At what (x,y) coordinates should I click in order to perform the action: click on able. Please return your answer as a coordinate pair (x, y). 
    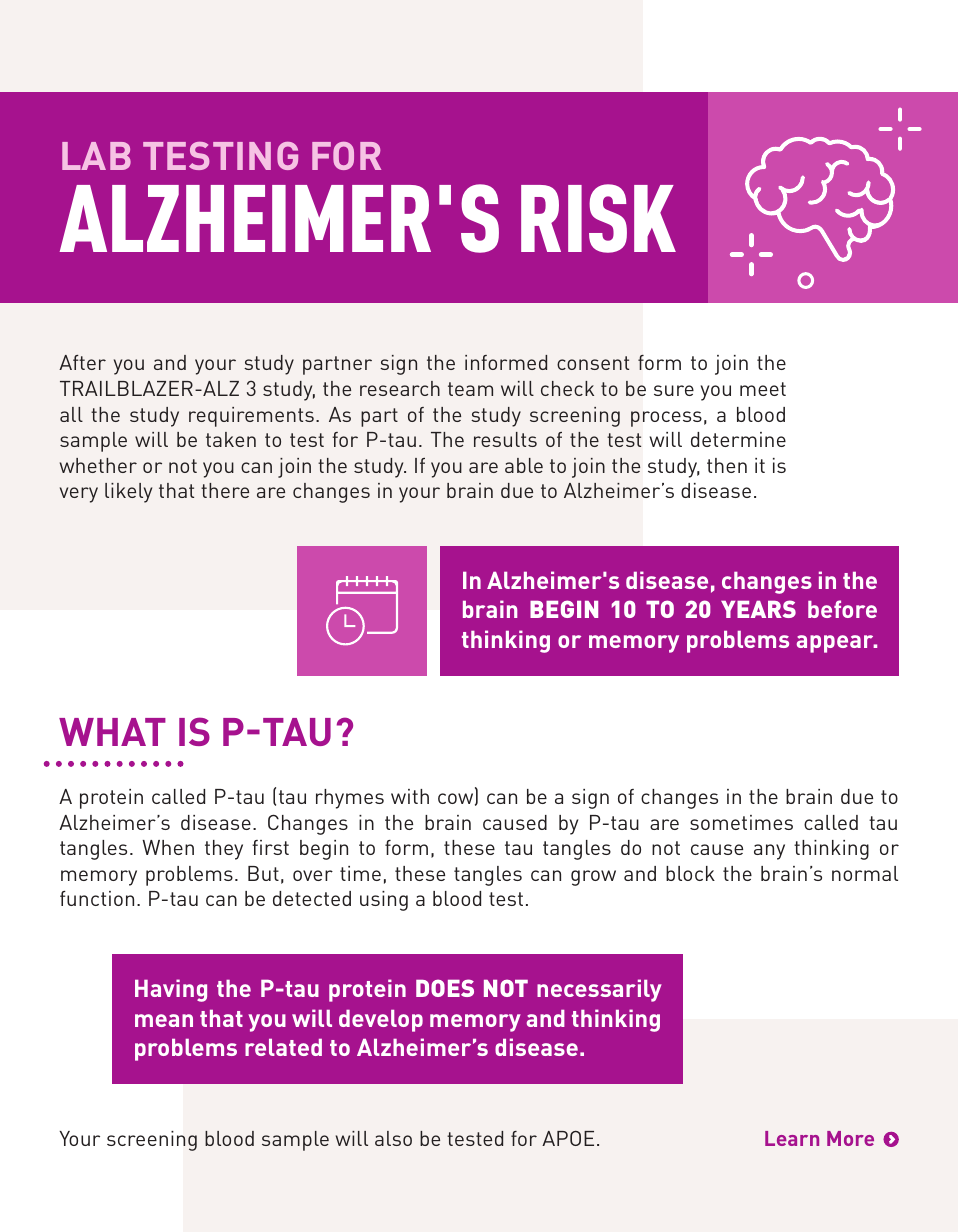
    Looking at the image, I should click on (524, 465).
